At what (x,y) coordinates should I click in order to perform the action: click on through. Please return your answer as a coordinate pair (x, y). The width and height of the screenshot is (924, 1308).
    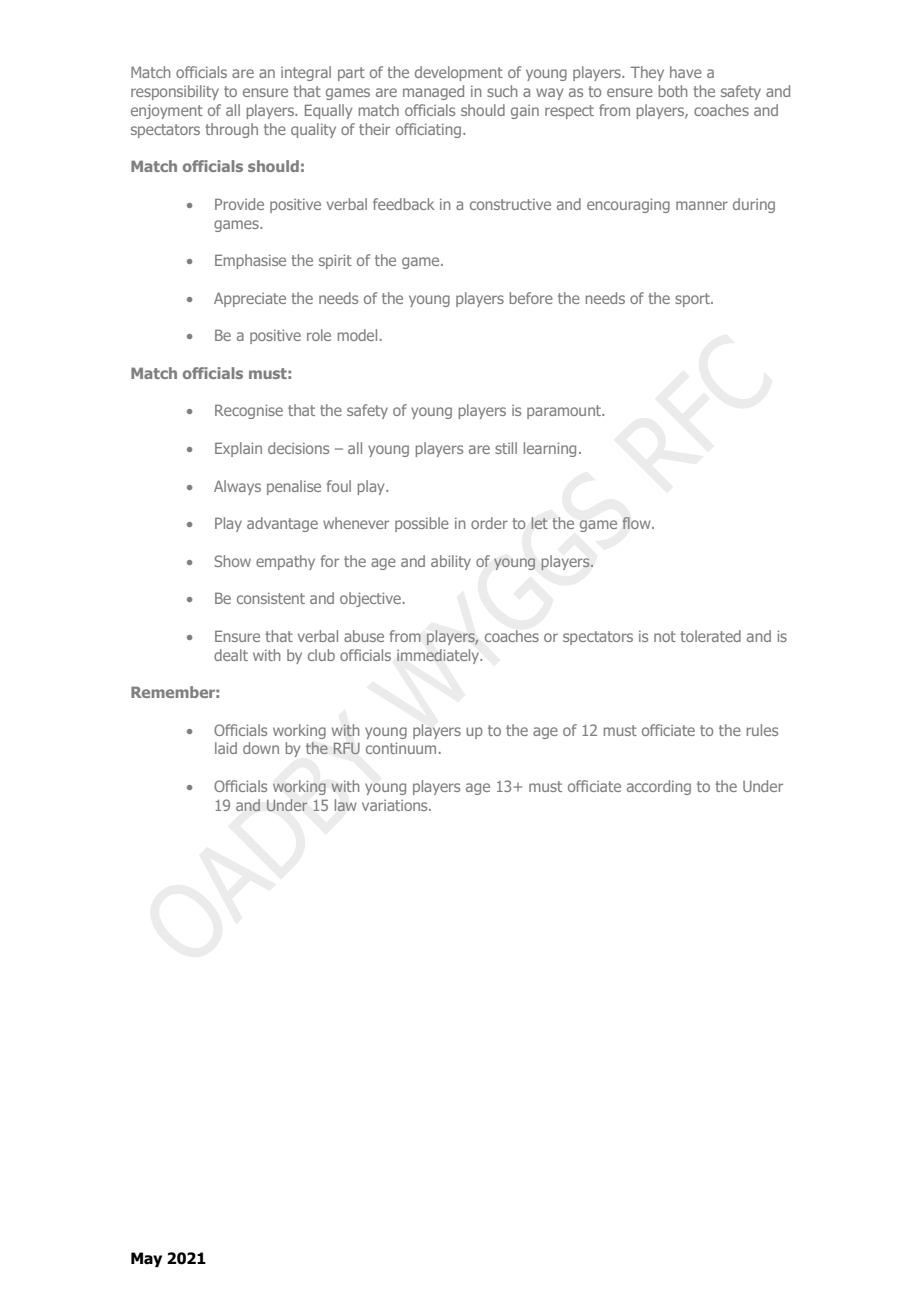
    Looking at the image, I should click on (231, 130).
